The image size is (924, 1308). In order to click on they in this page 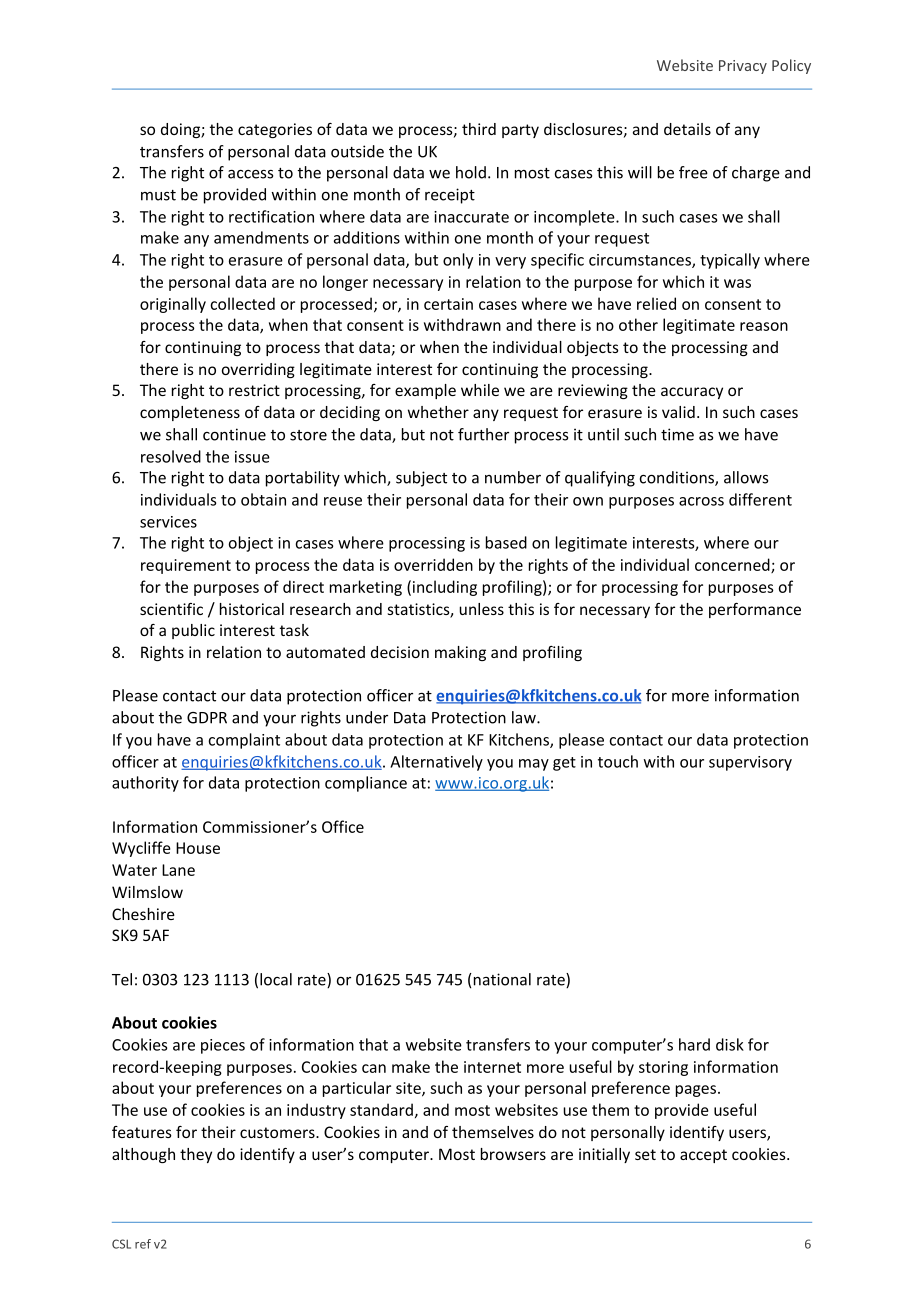, I will do `click(196, 1155)`.
